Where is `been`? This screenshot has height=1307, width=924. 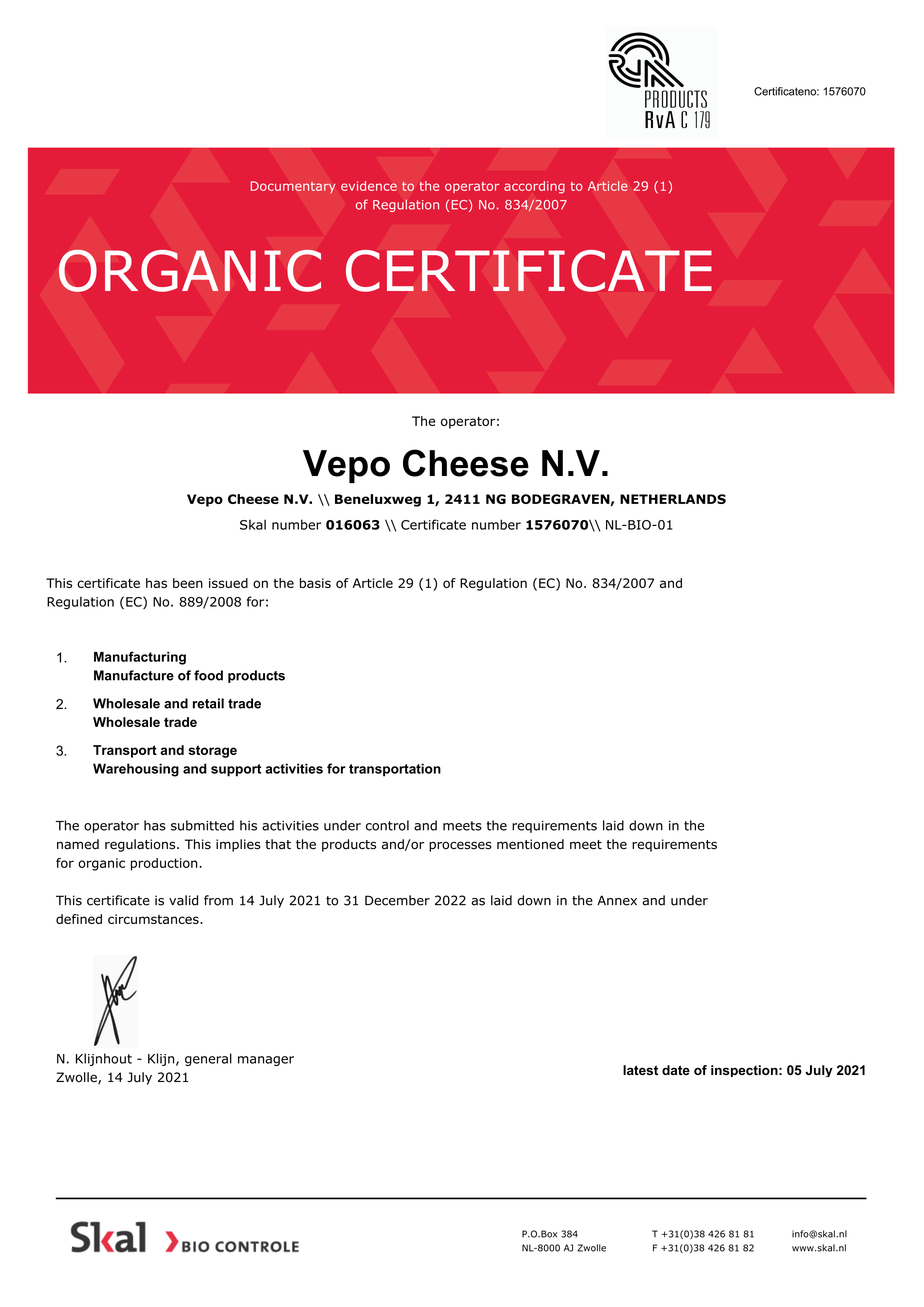
been is located at coordinates (188, 583).
